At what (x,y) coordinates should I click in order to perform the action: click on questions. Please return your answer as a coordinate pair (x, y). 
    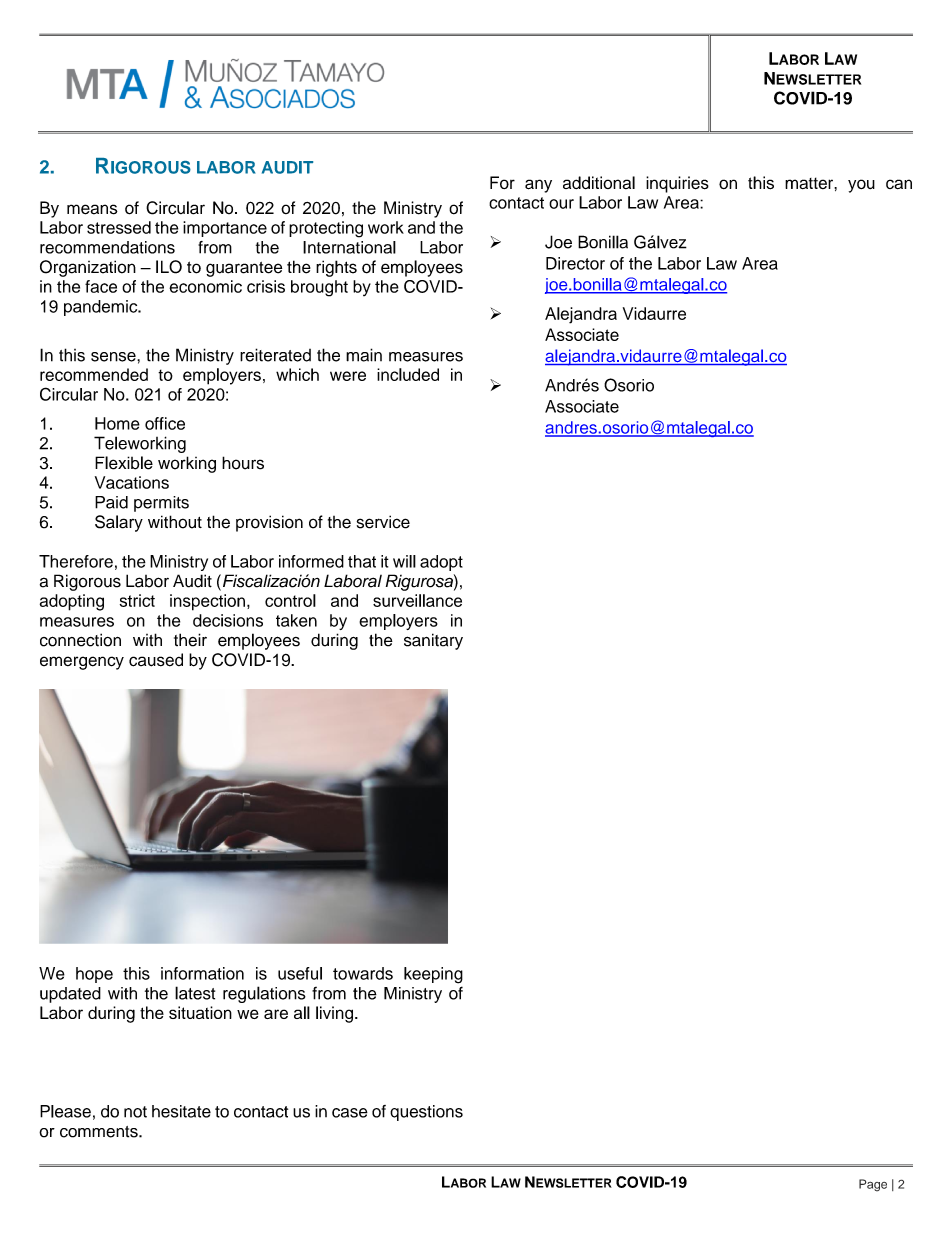
    Looking at the image, I should click on (426, 1113).
